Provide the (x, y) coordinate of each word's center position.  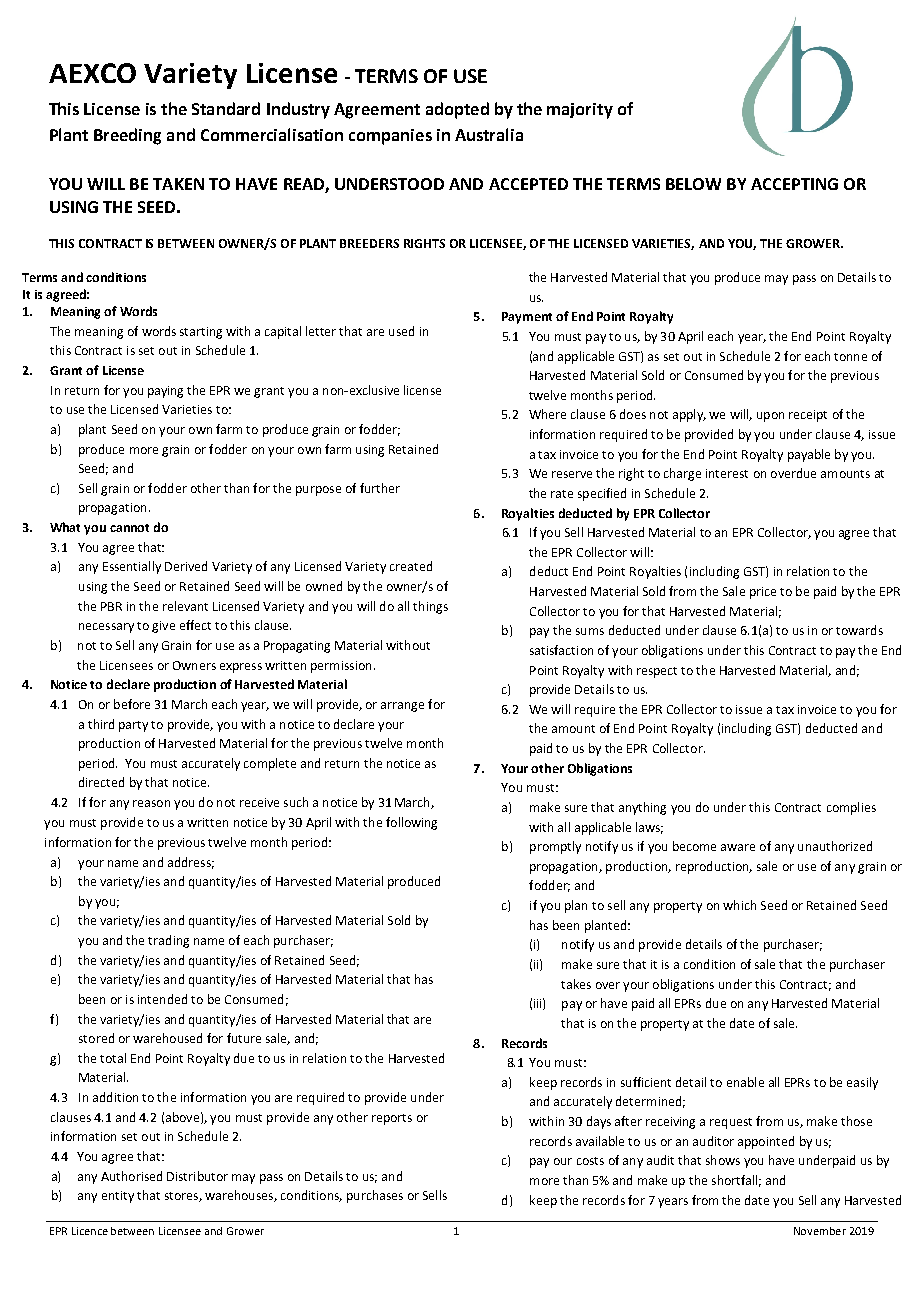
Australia (489, 134)
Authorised (131, 1176)
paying (165, 392)
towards (859, 630)
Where (547, 414)
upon (770, 417)
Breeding (127, 136)
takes (576, 984)
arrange (402, 707)
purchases (375, 1196)
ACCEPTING (794, 184)
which (739, 905)
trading (168, 941)
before (132, 704)
